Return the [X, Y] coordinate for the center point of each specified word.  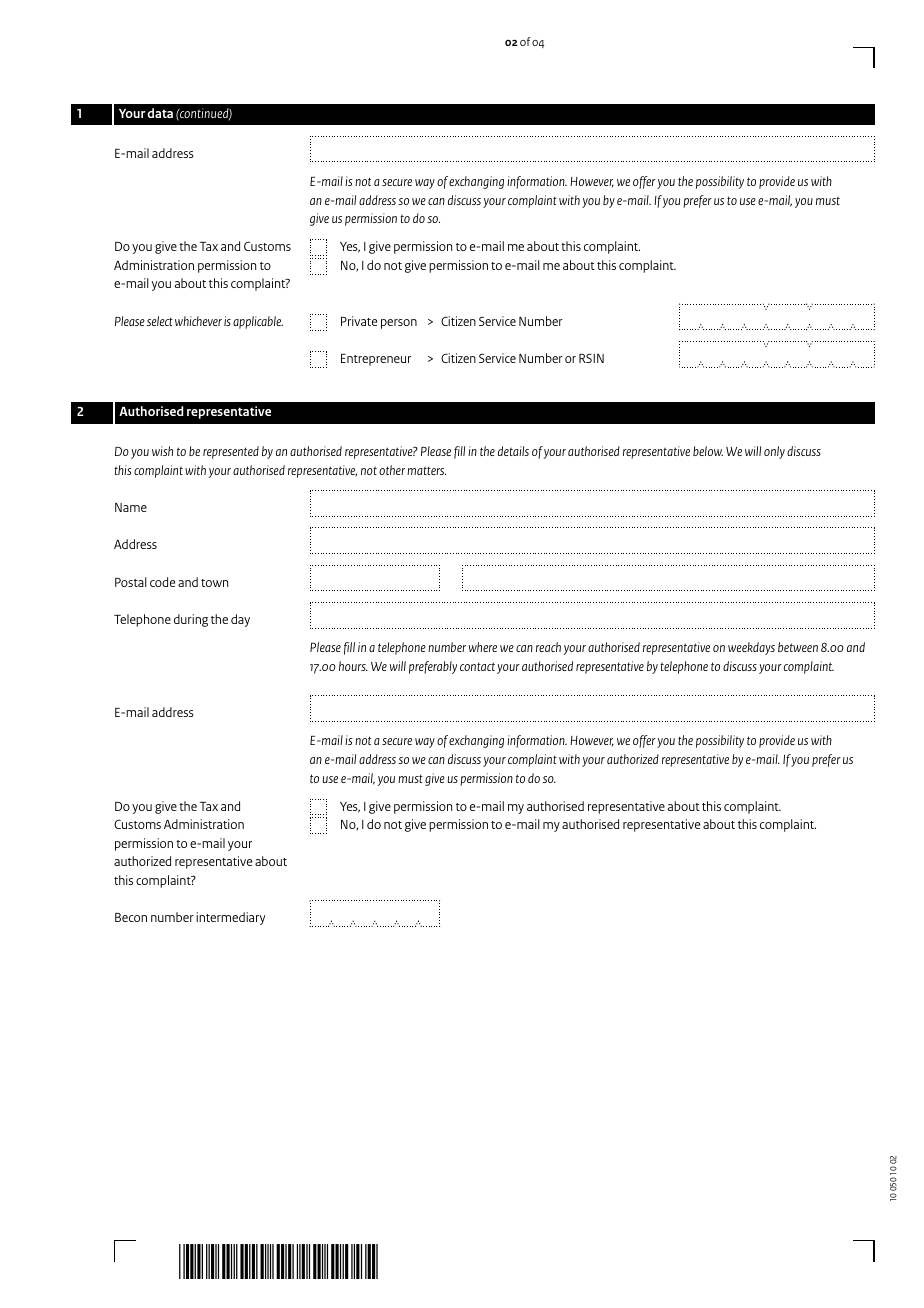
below [708, 451]
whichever [198, 321]
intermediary [230, 918]
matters [426, 470]
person [399, 324]
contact [477, 666]
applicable [258, 322]
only [774, 452]
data [160, 113]
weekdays [751, 648]
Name [131, 507]
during [191, 620]
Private [359, 321]
